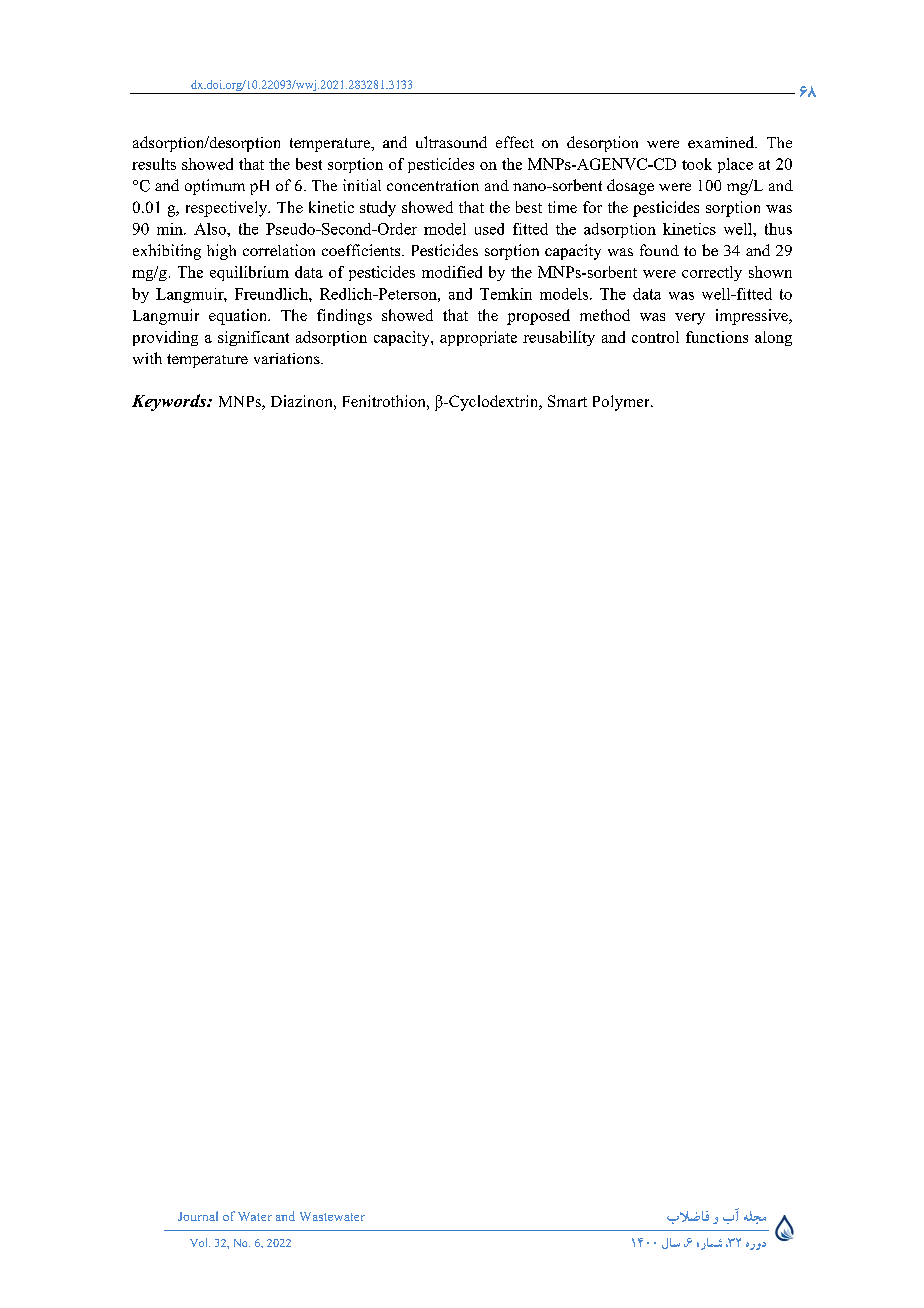 This image has width=924, height=1308. Describe the element at coordinates (215, 187) in the image. I see `optimum` at that location.
